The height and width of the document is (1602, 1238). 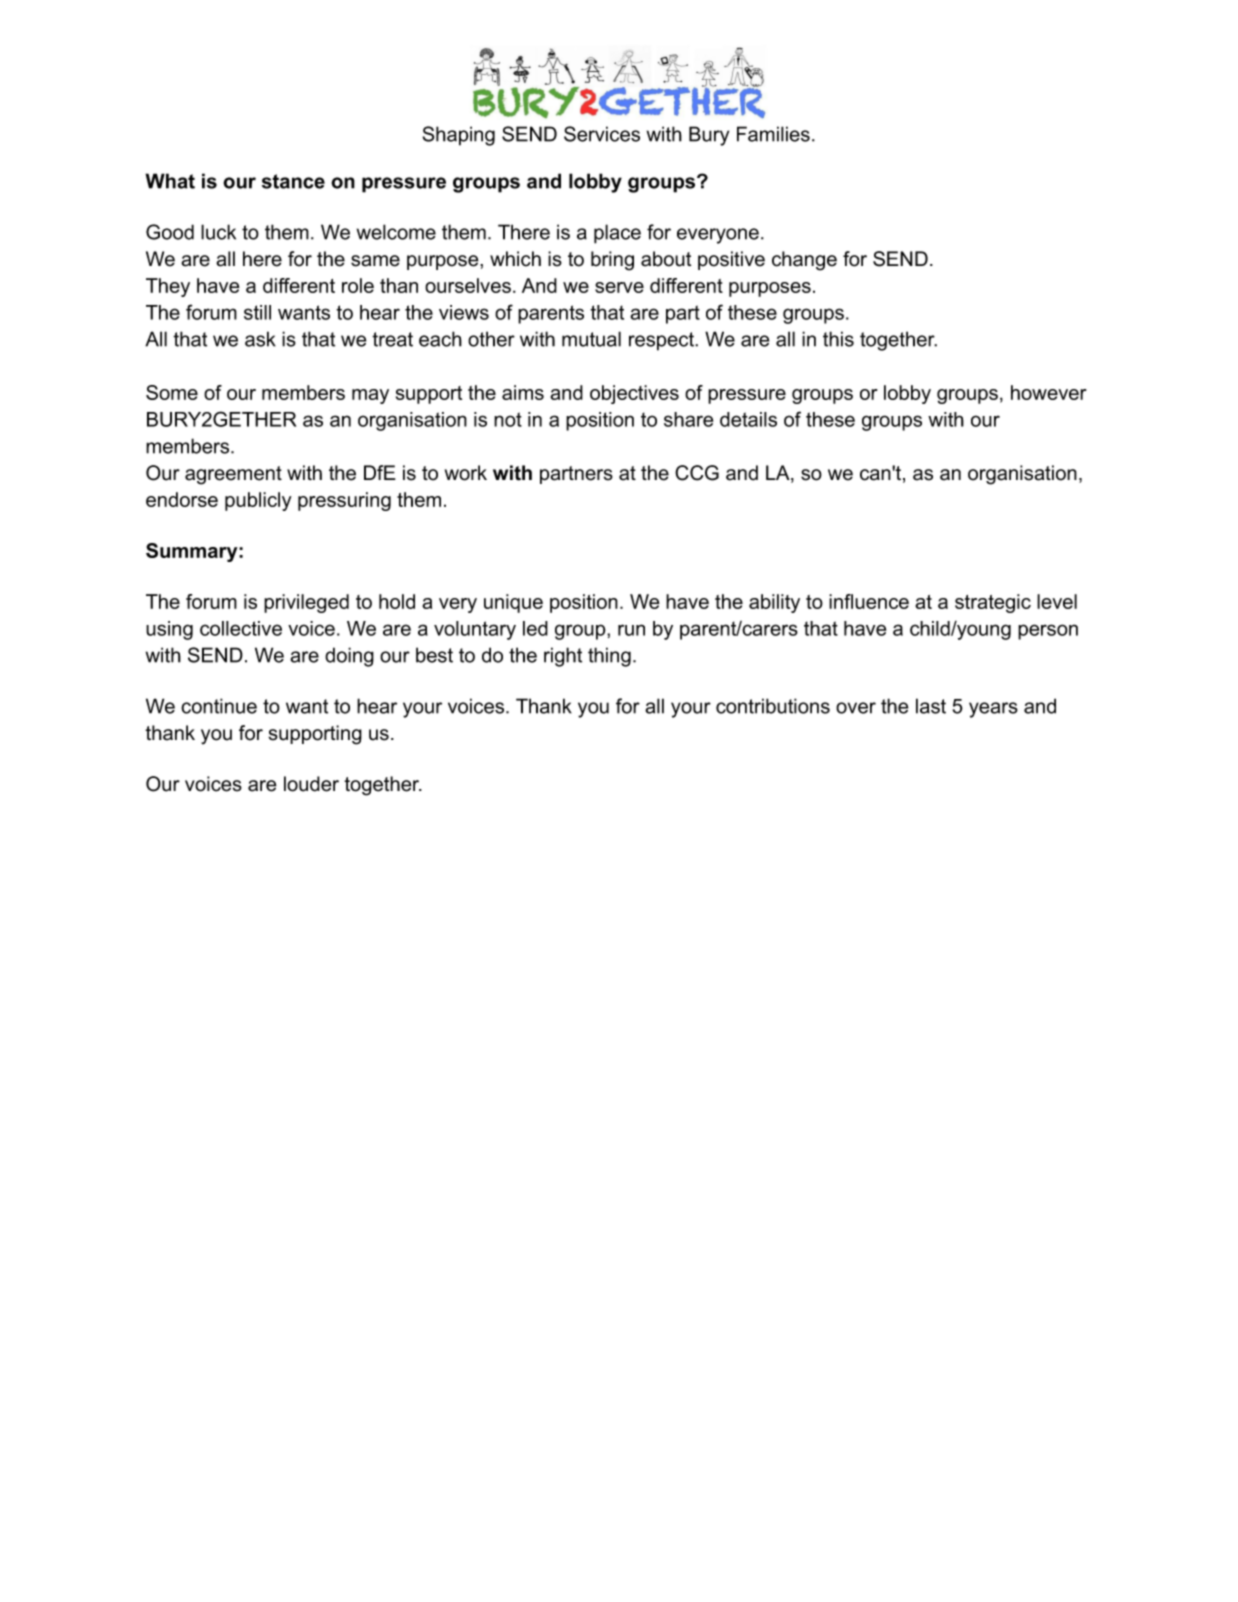 What do you see at coordinates (591, 339) in the document?
I see `mutual` at bounding box center [591, 339].
